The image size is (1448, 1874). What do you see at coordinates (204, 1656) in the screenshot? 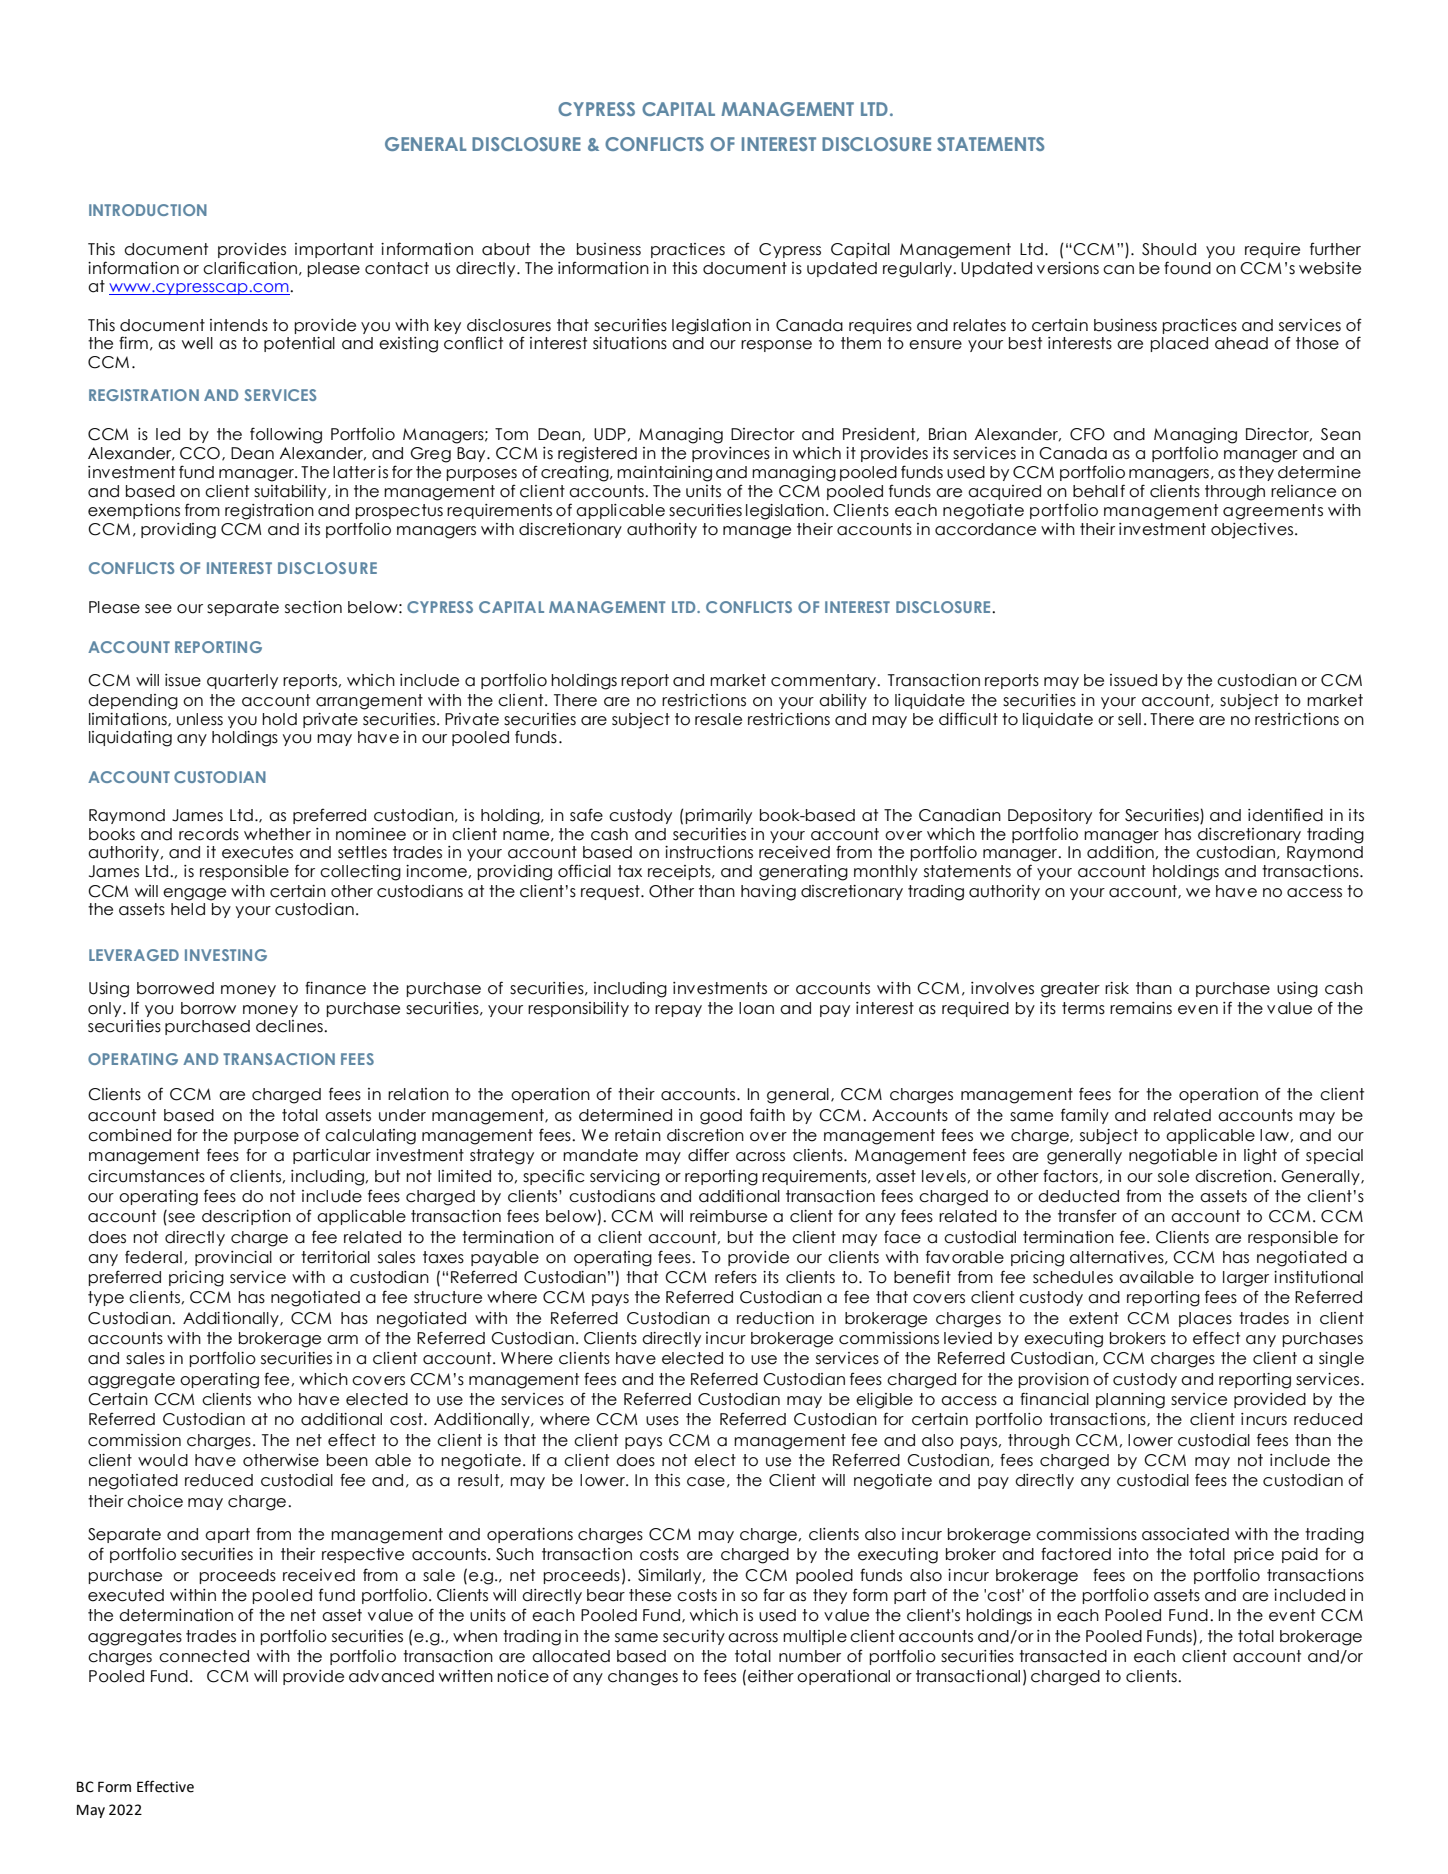
I see `connected` at bounding box center [204, 1656].
